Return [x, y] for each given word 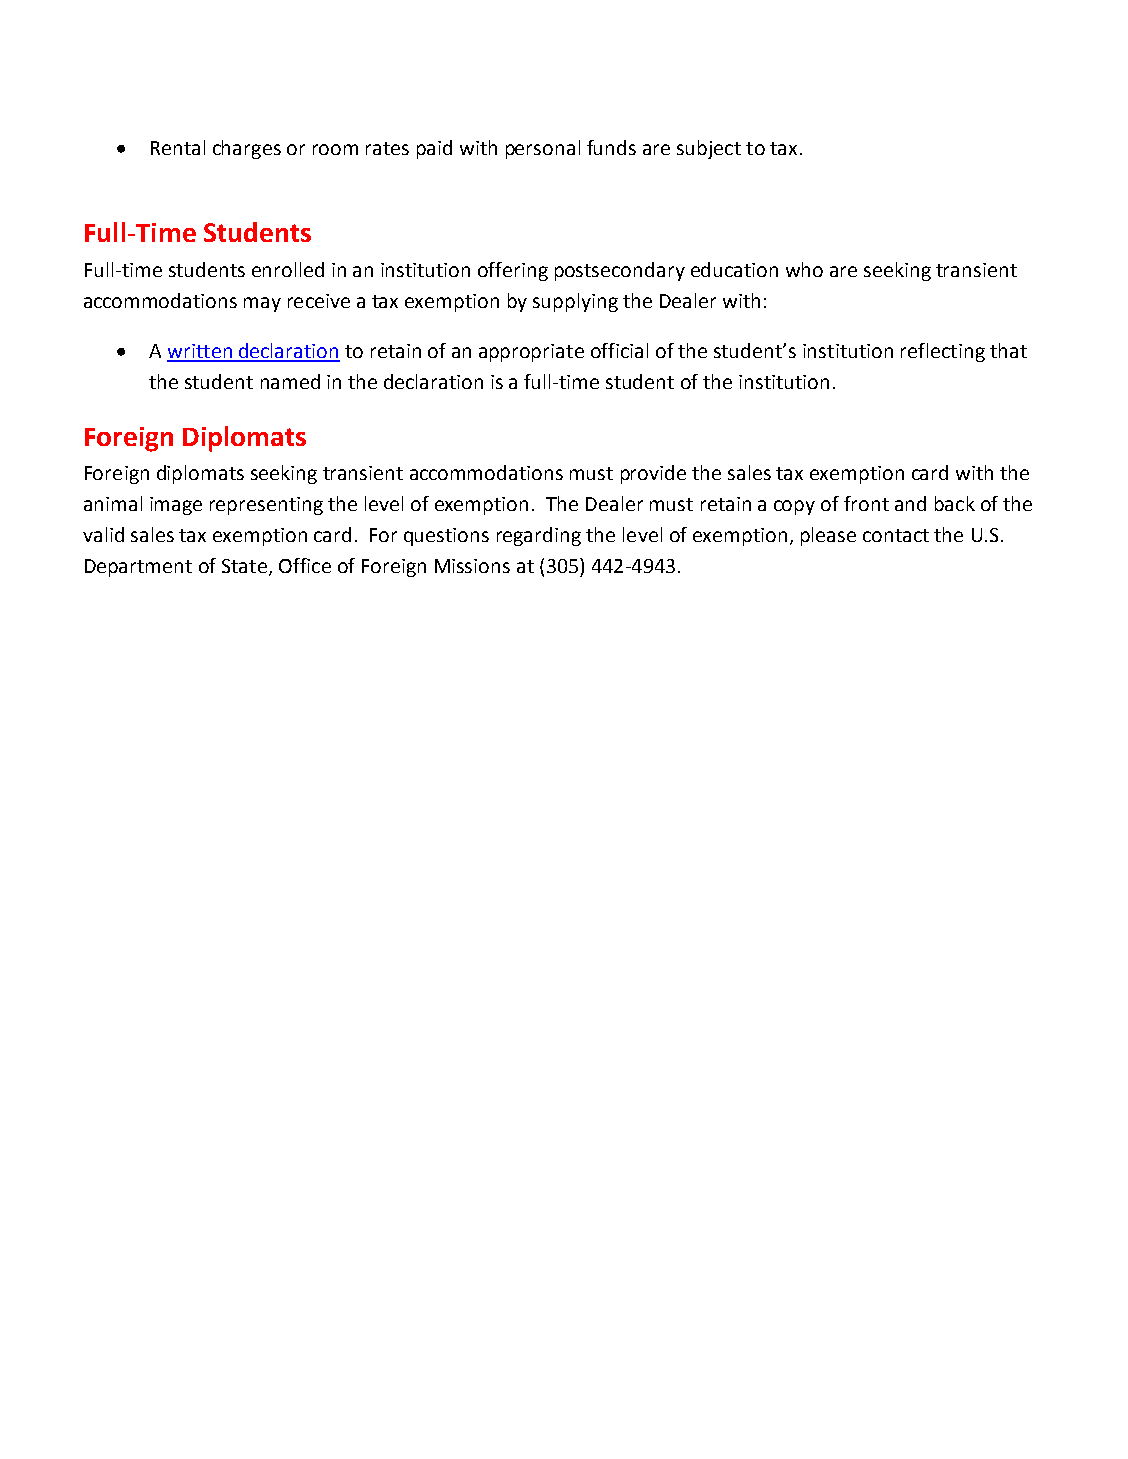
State [244, 566]
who [804, 269]
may [262, 304]
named [290, 381]
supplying [575, 302]
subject [709, 149]
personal [543, 149]
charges [247, 149]
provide [653, 474]
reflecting [943, 352]
